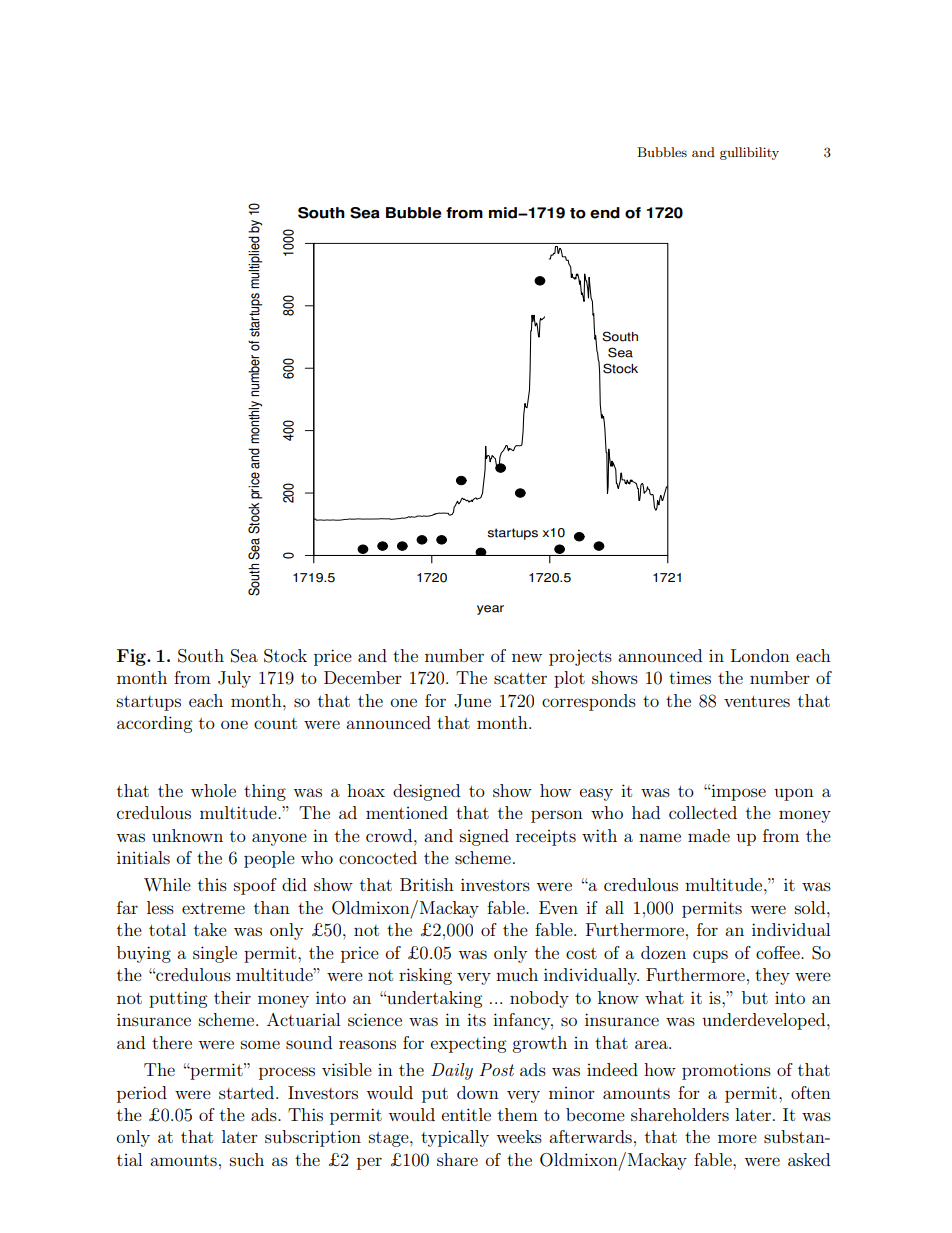 The width and height of the image is (952, 1233). What do you see at coordinates (760, 655) in the image?
I see `London` at bounding box center [760, 655].
